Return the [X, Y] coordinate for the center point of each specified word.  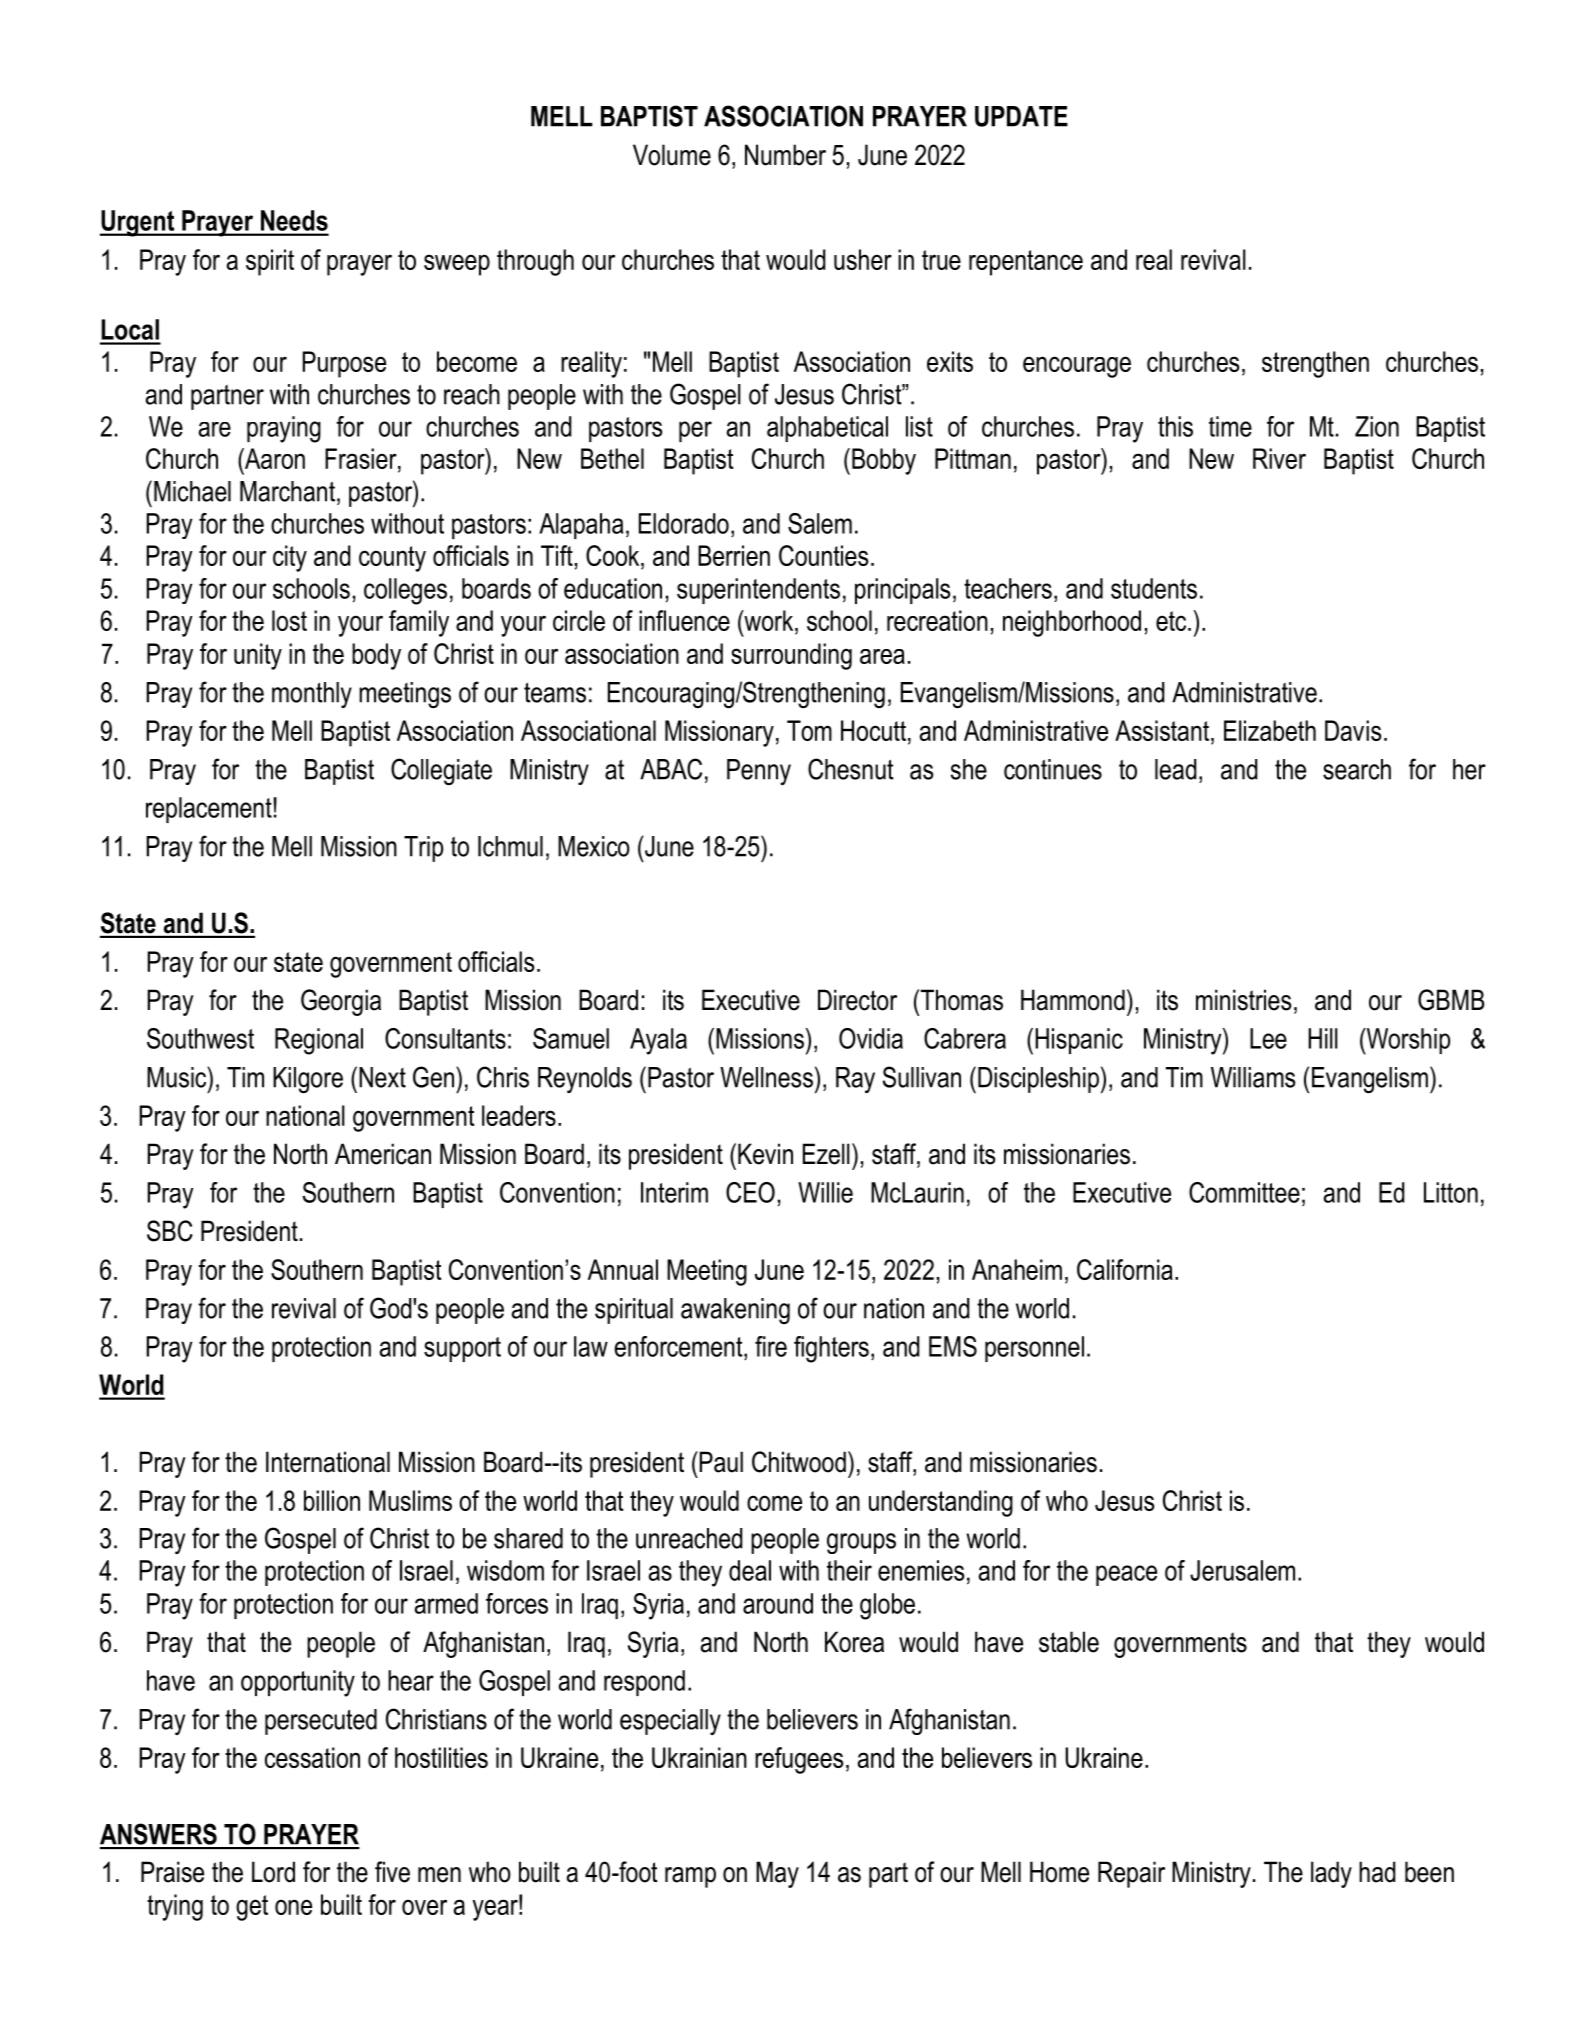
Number [785, 155]
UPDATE [1021, 116]
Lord [273, 1872]
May [777, 1874]
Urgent [138, 223]
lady [1331, 1874]
